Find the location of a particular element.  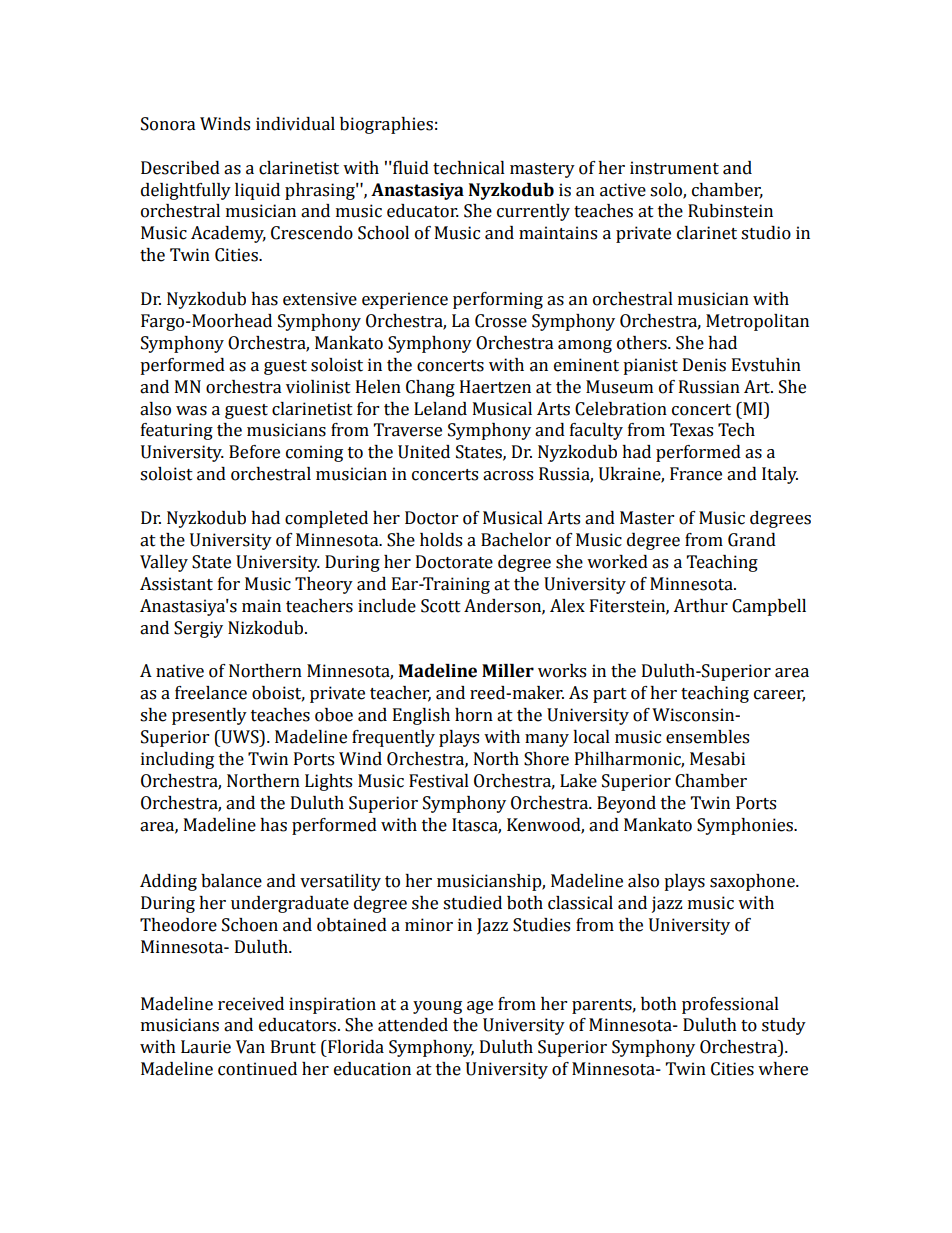

balance is located at coordinates (231, 881).
